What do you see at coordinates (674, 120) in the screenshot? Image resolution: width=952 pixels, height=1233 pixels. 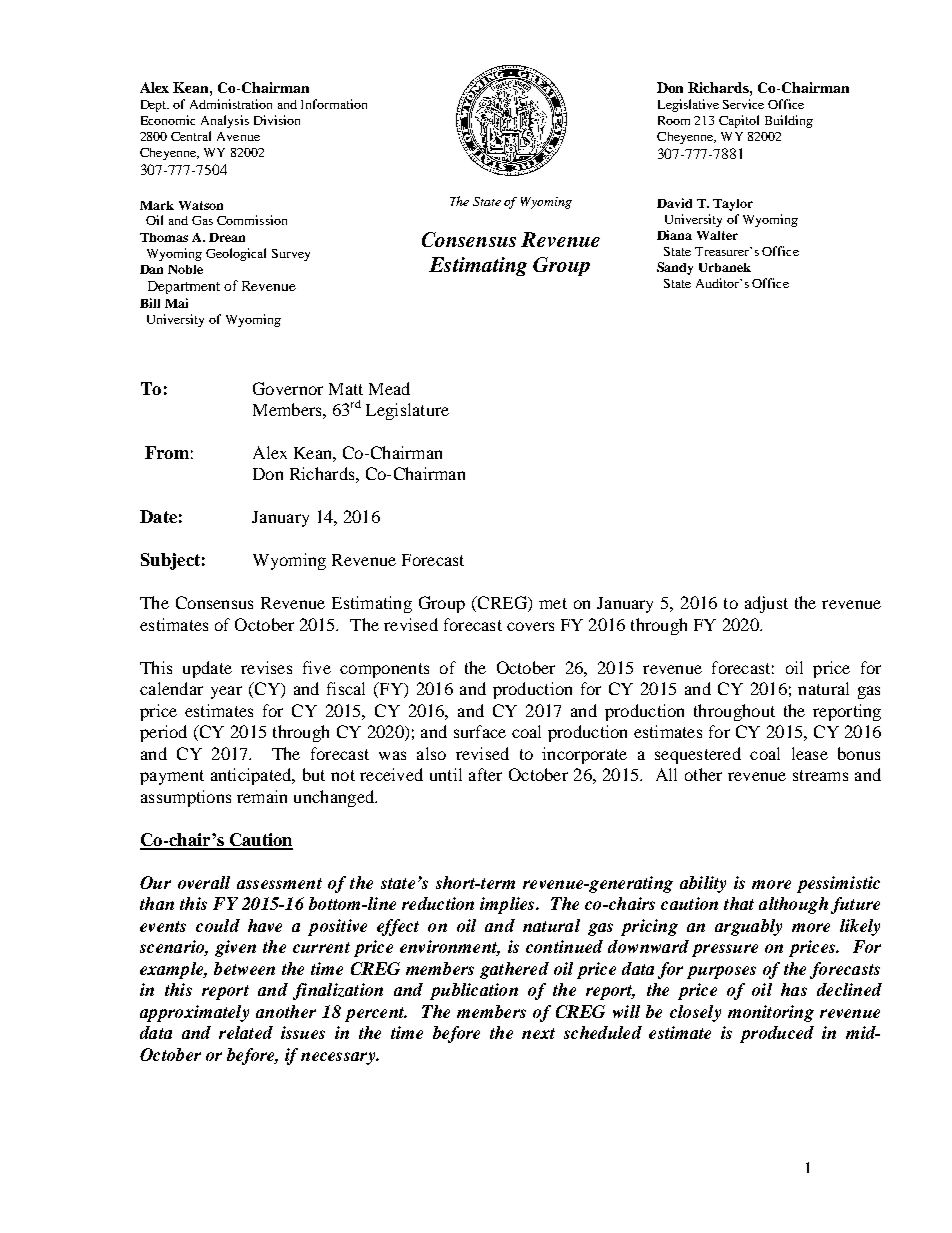 I see `Room` at bounding box center [674, 120].
